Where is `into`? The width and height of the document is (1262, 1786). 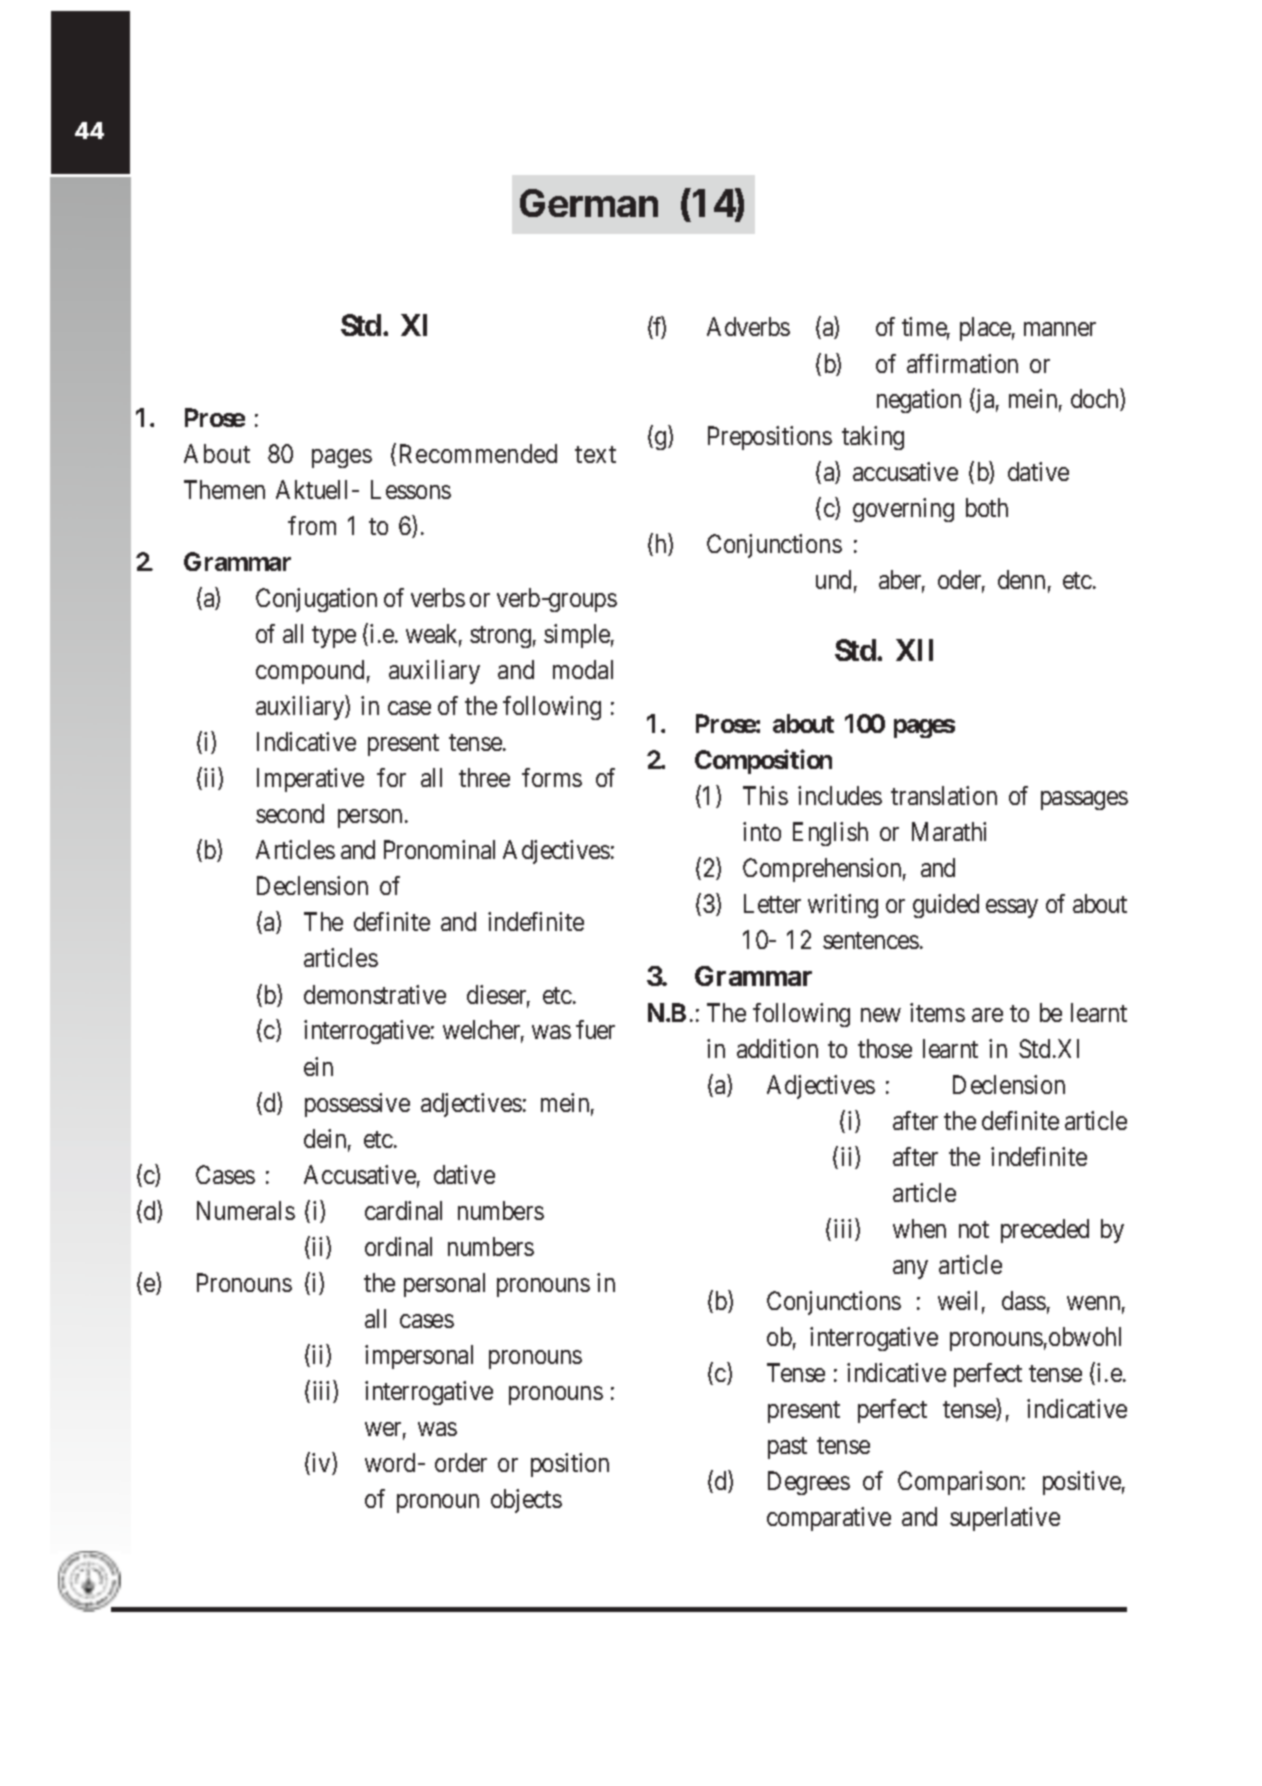 into is located at coordinates (762, 831).
